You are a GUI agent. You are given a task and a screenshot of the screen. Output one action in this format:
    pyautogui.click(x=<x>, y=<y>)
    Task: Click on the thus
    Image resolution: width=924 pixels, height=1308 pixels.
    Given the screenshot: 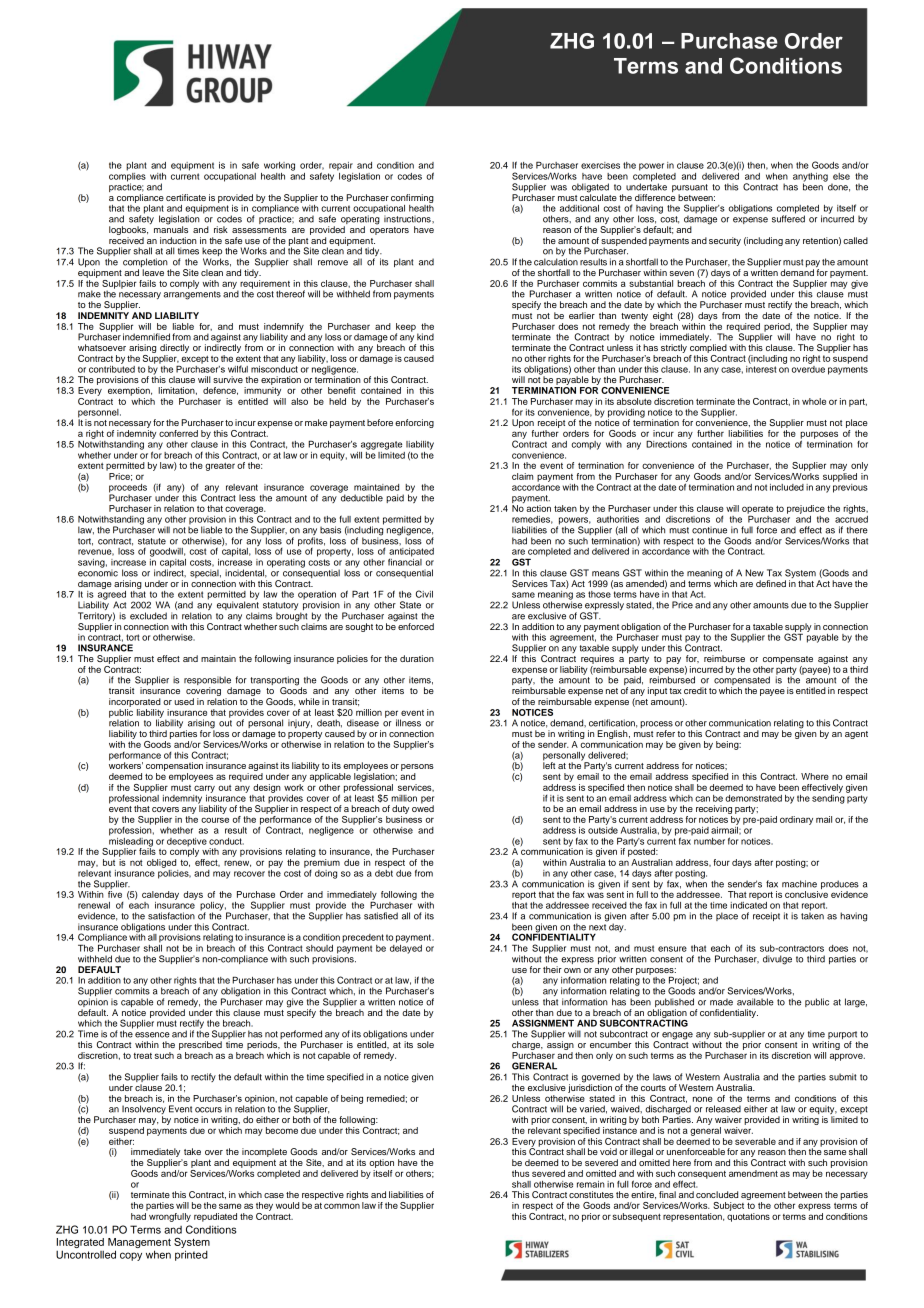 What is the action you would take?
    pyautogui.click(x=520, y=1173)
